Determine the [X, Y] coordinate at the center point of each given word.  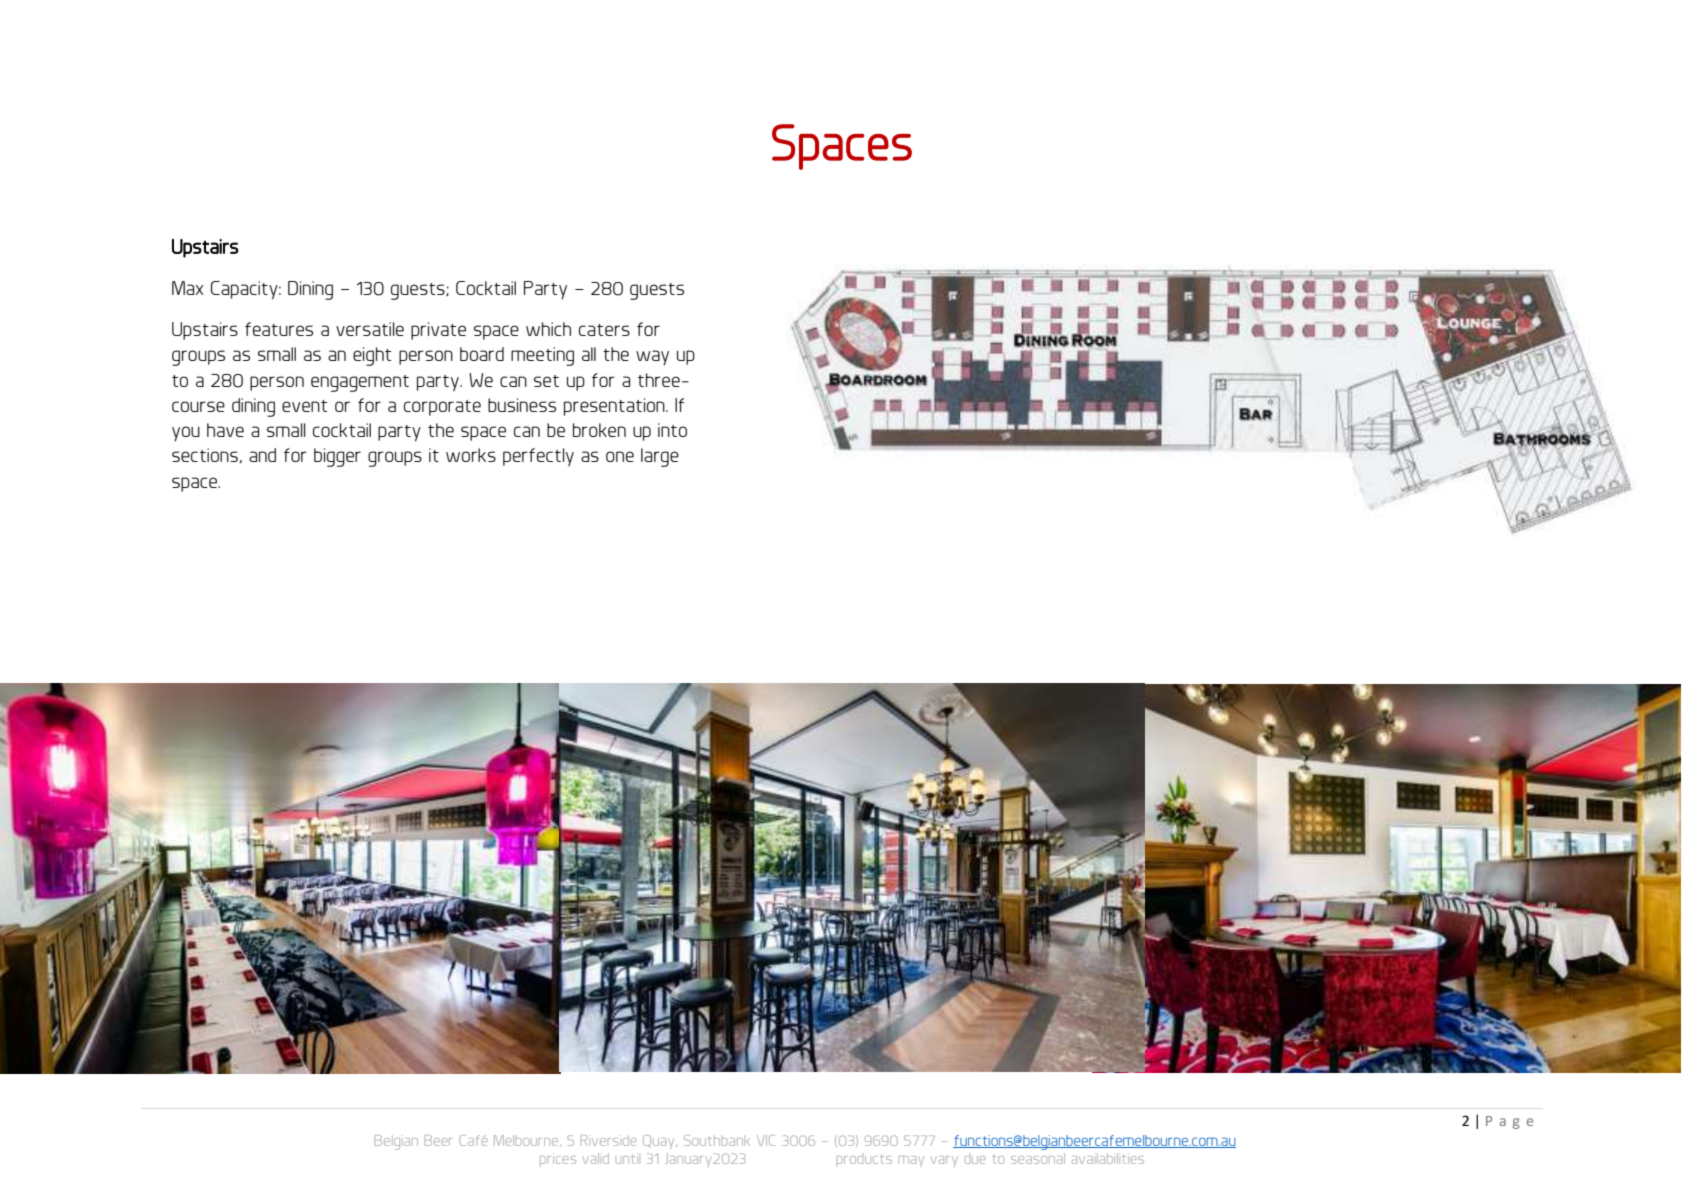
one [620, 456]
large [660, 457]
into [672, 430]
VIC [766, 1140]
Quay [660, 1142]
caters [604, 330]
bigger [337, 457]
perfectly [538, 457]
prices [558, 1159]
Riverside [608, 1140]
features [279, 329]
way [652, 358]
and [262, 455]
